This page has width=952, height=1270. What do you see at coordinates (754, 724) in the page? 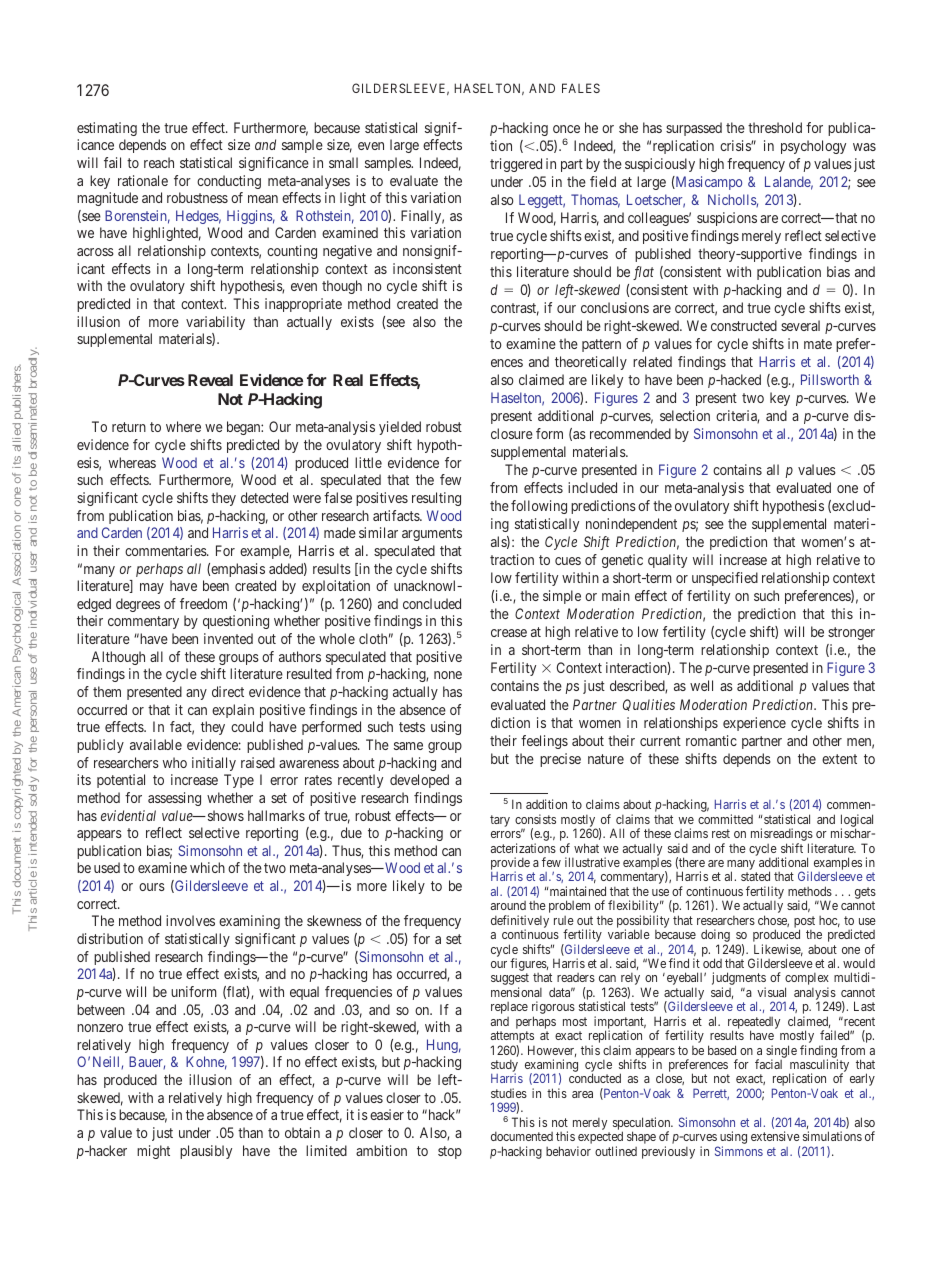
I see `experience` at bounding box center [754, 724].
